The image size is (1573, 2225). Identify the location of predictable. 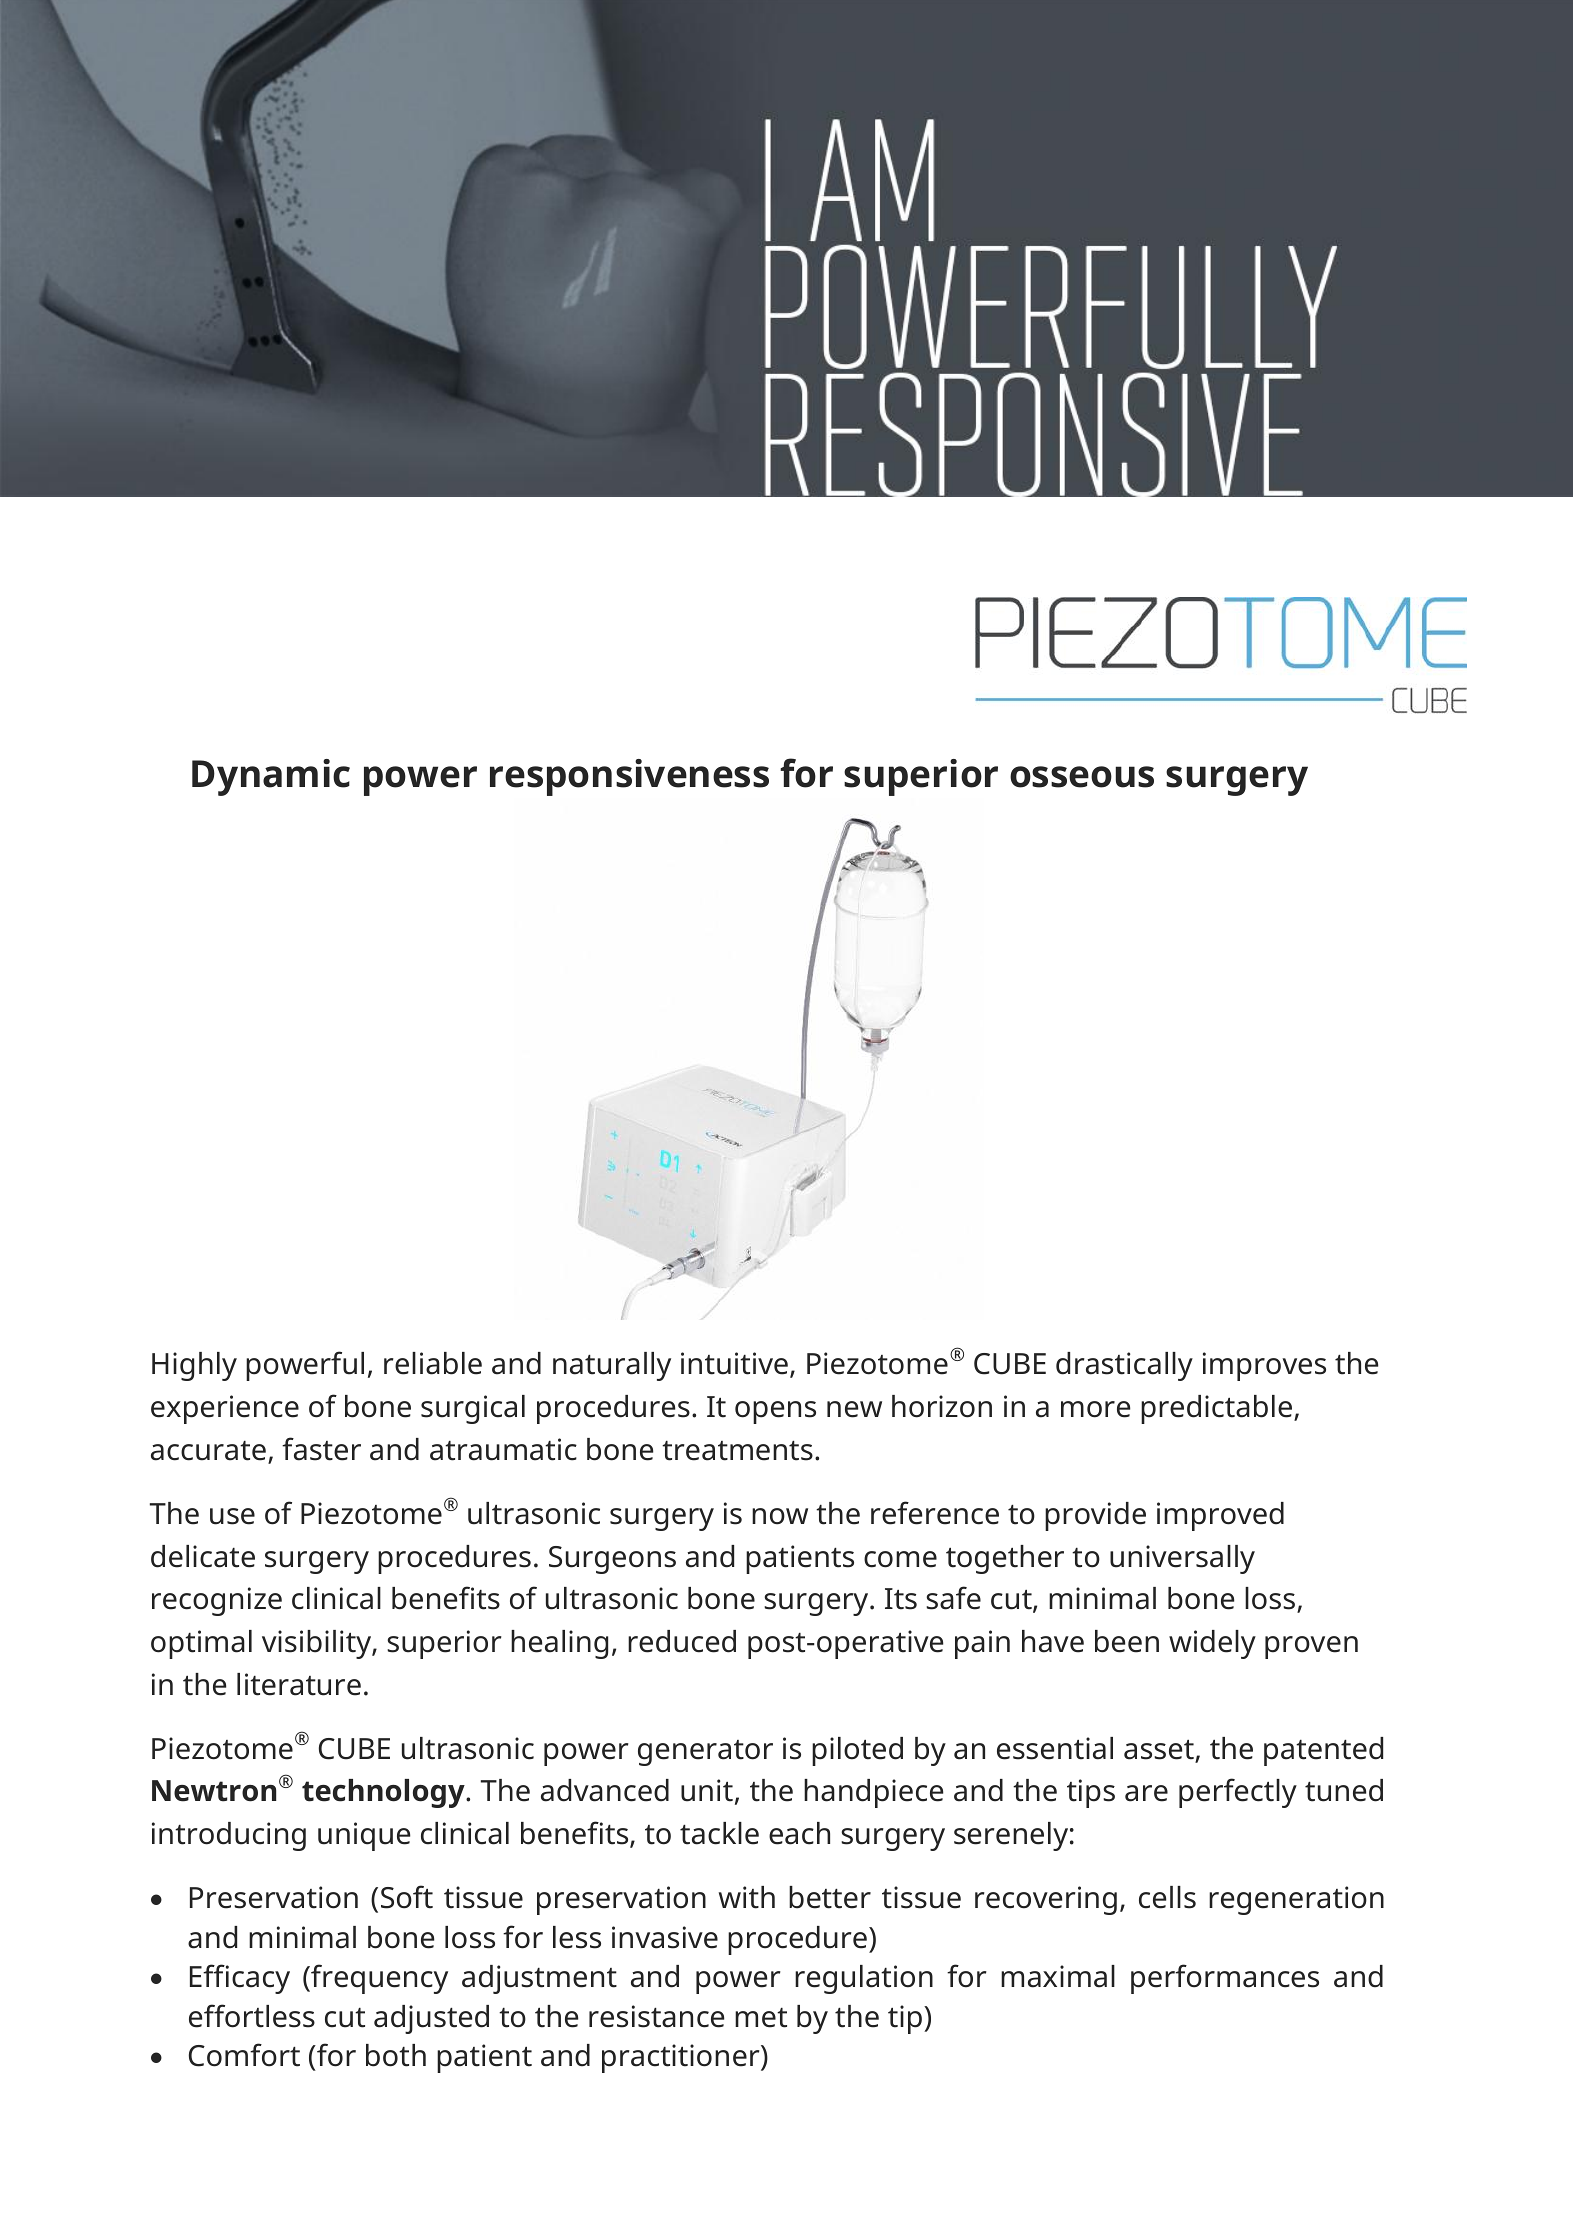
(1218, 1409).
